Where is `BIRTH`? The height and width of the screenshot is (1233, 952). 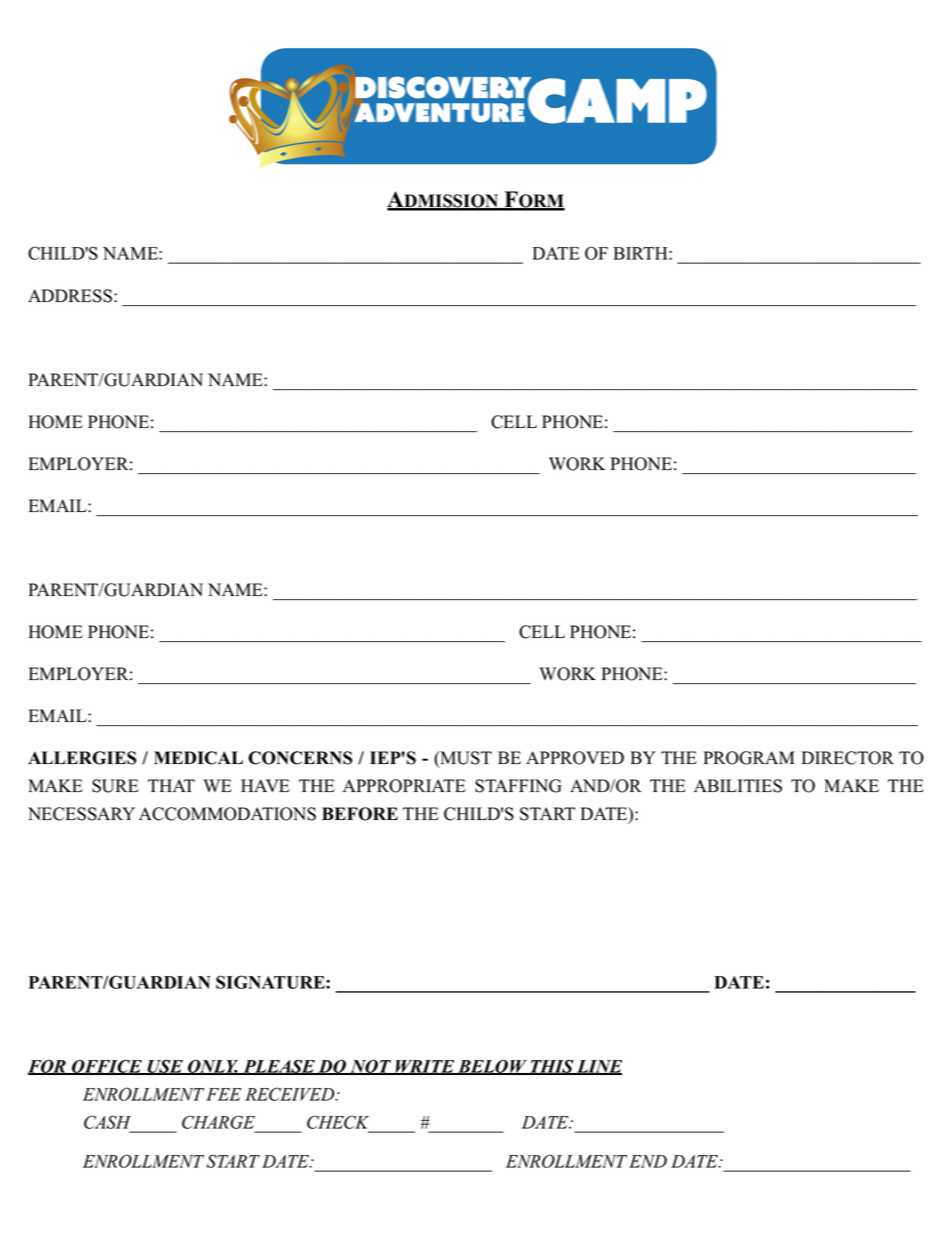
BIRTH is located at coordinates (641, 253).
